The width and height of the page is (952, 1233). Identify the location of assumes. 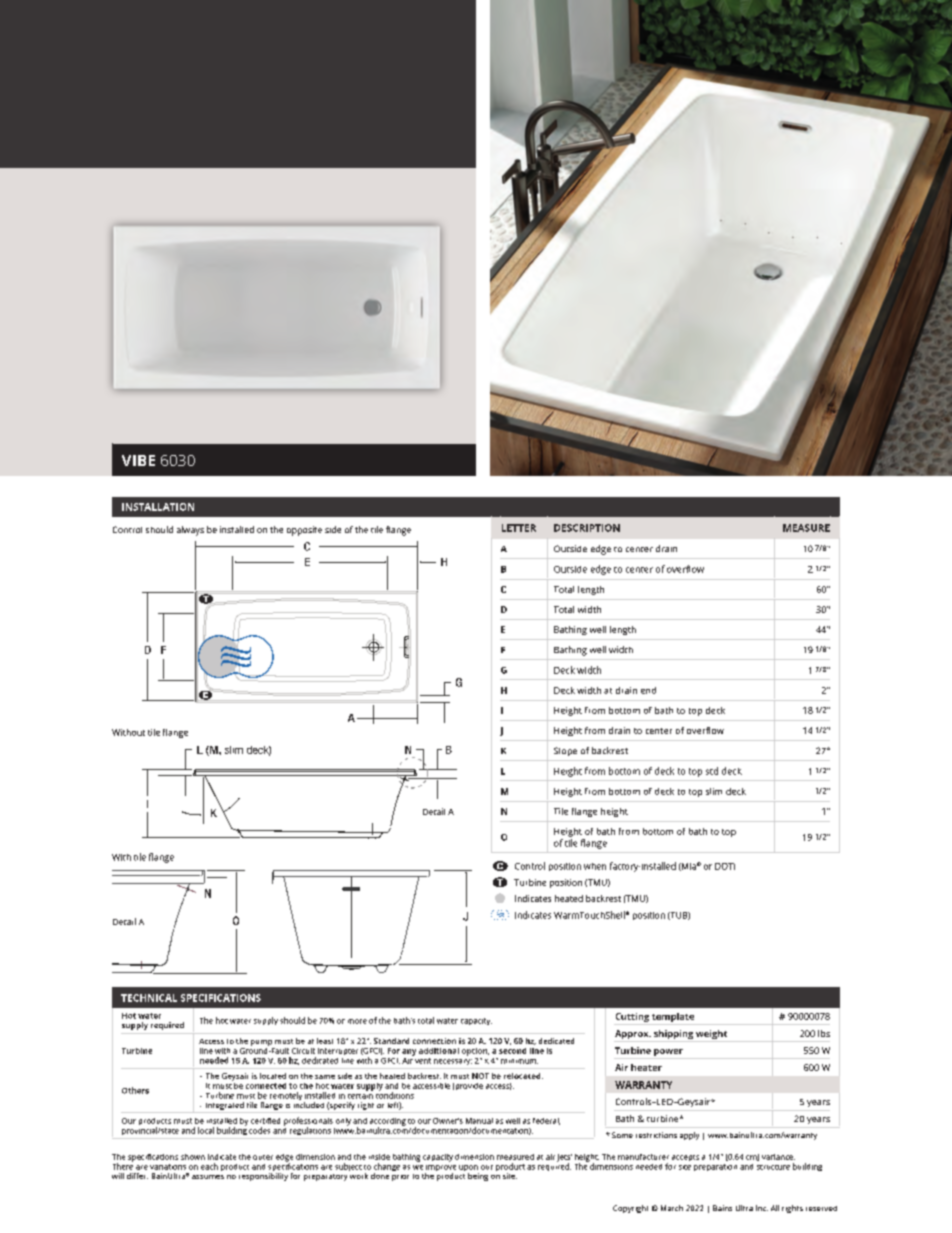
(208, 1177).
